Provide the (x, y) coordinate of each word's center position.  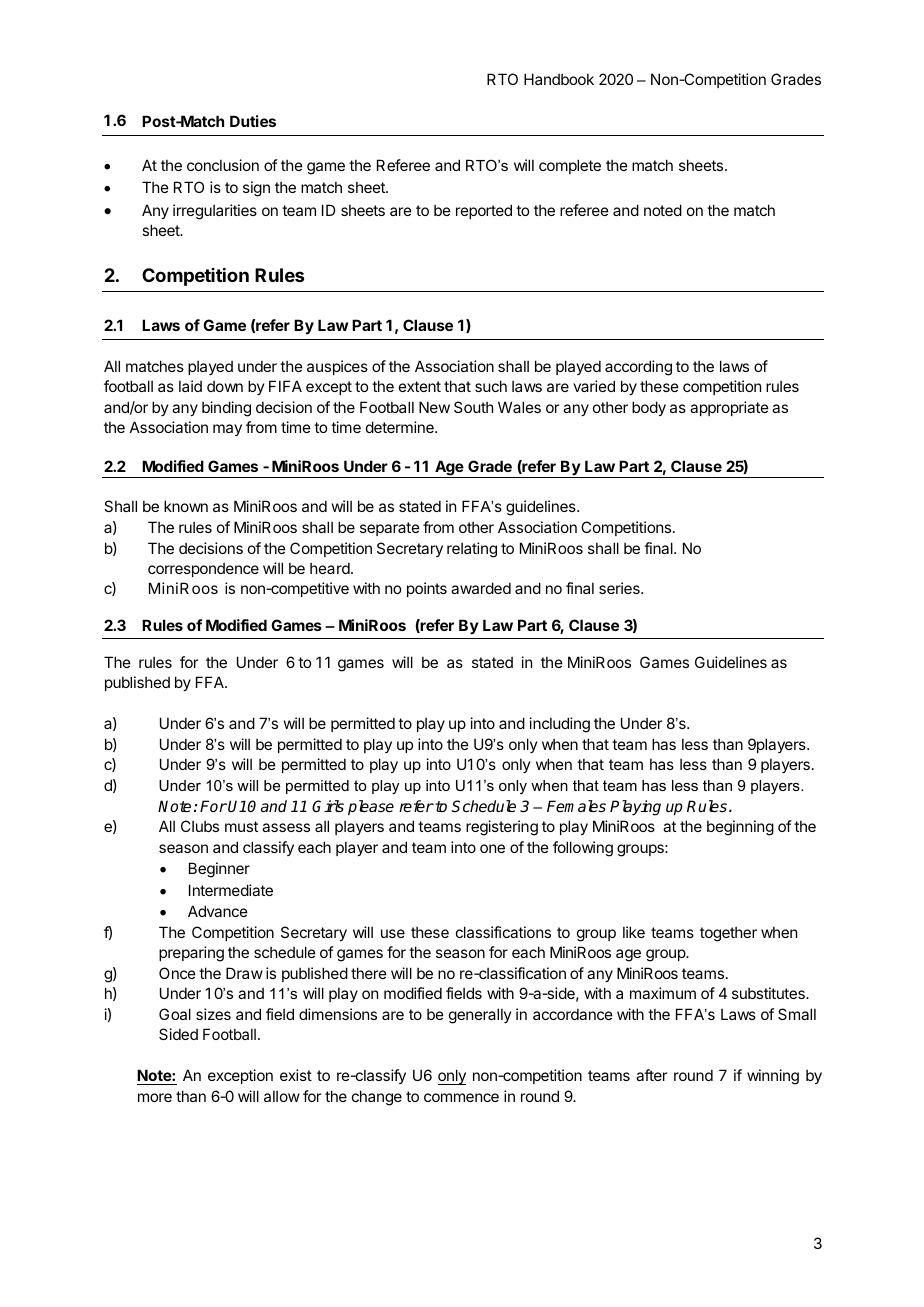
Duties (253, 121)
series (620, 588)
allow (282, 1096)
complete (570, 166)
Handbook (559, 79)
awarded (481, 588)
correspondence (203, 570)
